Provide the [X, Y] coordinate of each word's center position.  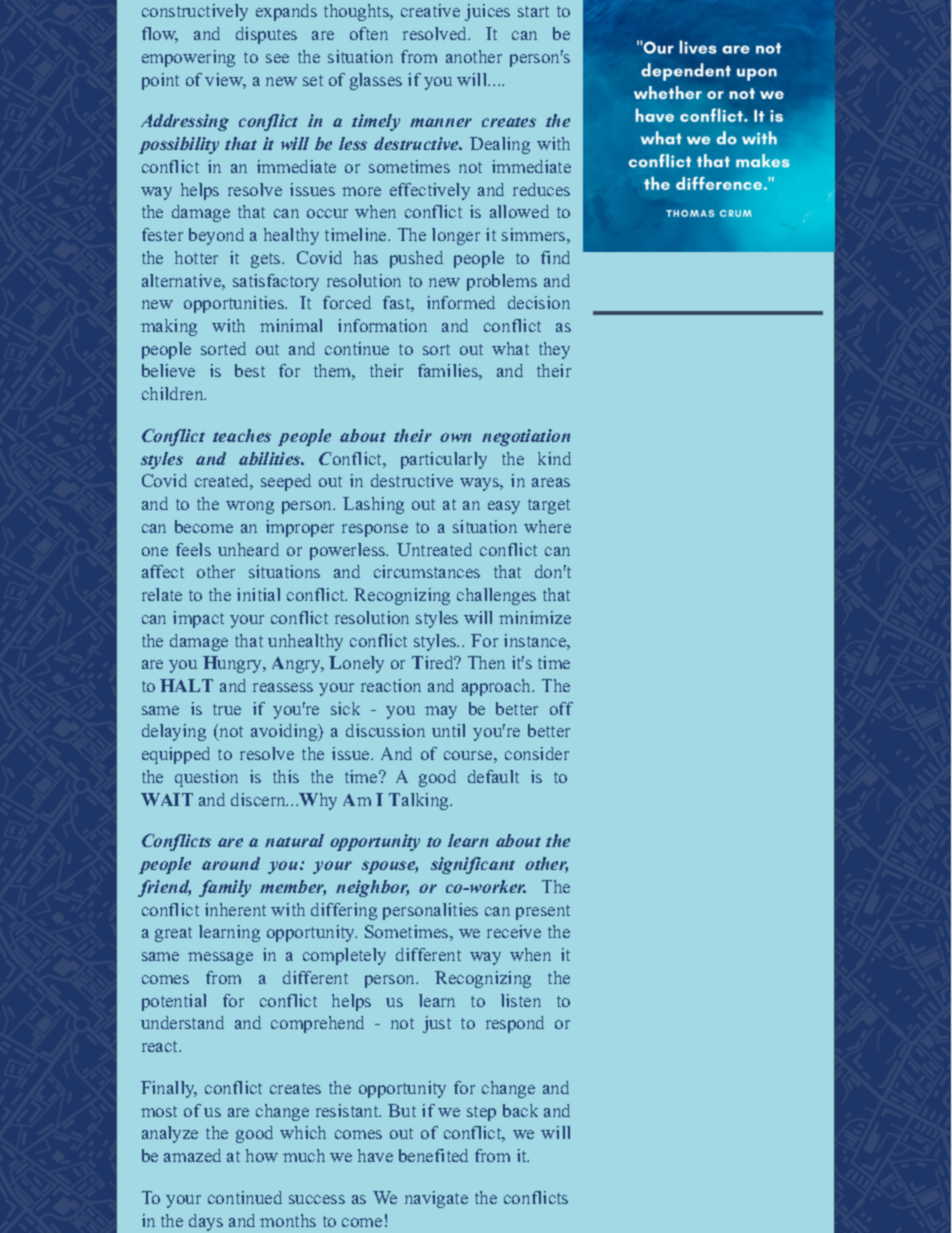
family [225, 888]
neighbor [372, 888]
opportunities [235, 304]
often [369, 33]
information [382, 325]
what [510, 348]
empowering [188, 58]
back [520, 1110]
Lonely [356, 664]
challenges [496, 596]
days [206, 1222]
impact [198, 619]
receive [514, 931]
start [533, 11]
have [375, 1155]
